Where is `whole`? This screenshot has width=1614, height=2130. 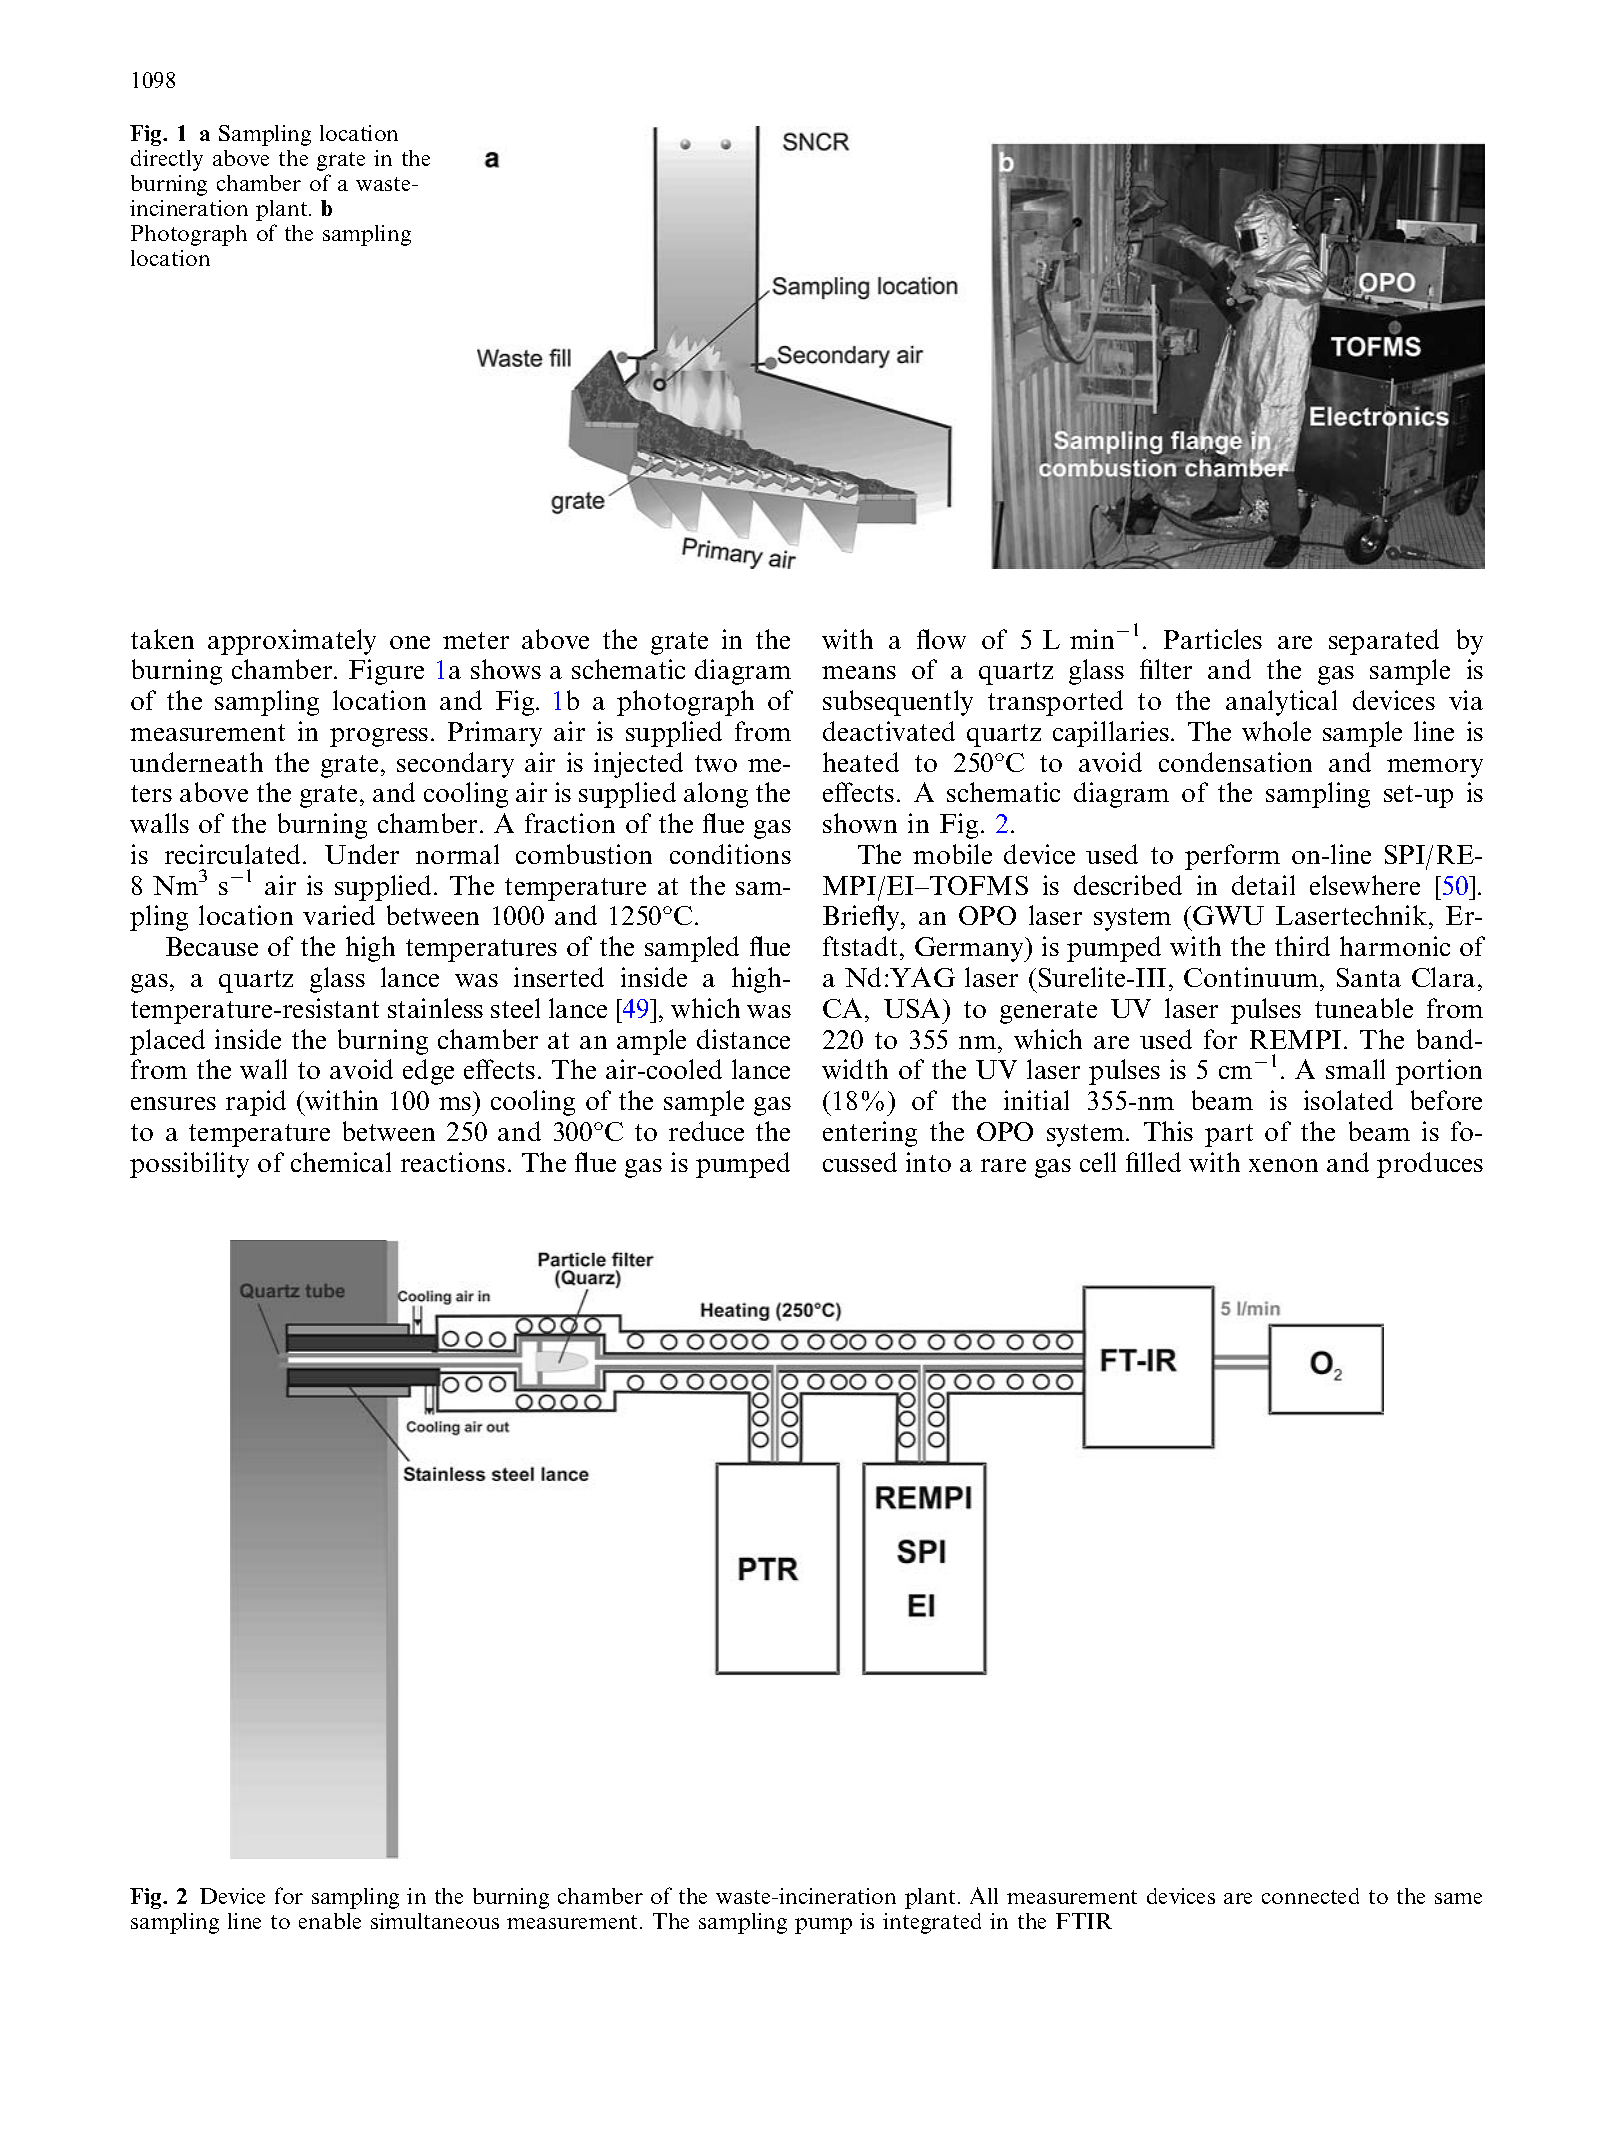 whole is located at coordinates (1276, 731).
